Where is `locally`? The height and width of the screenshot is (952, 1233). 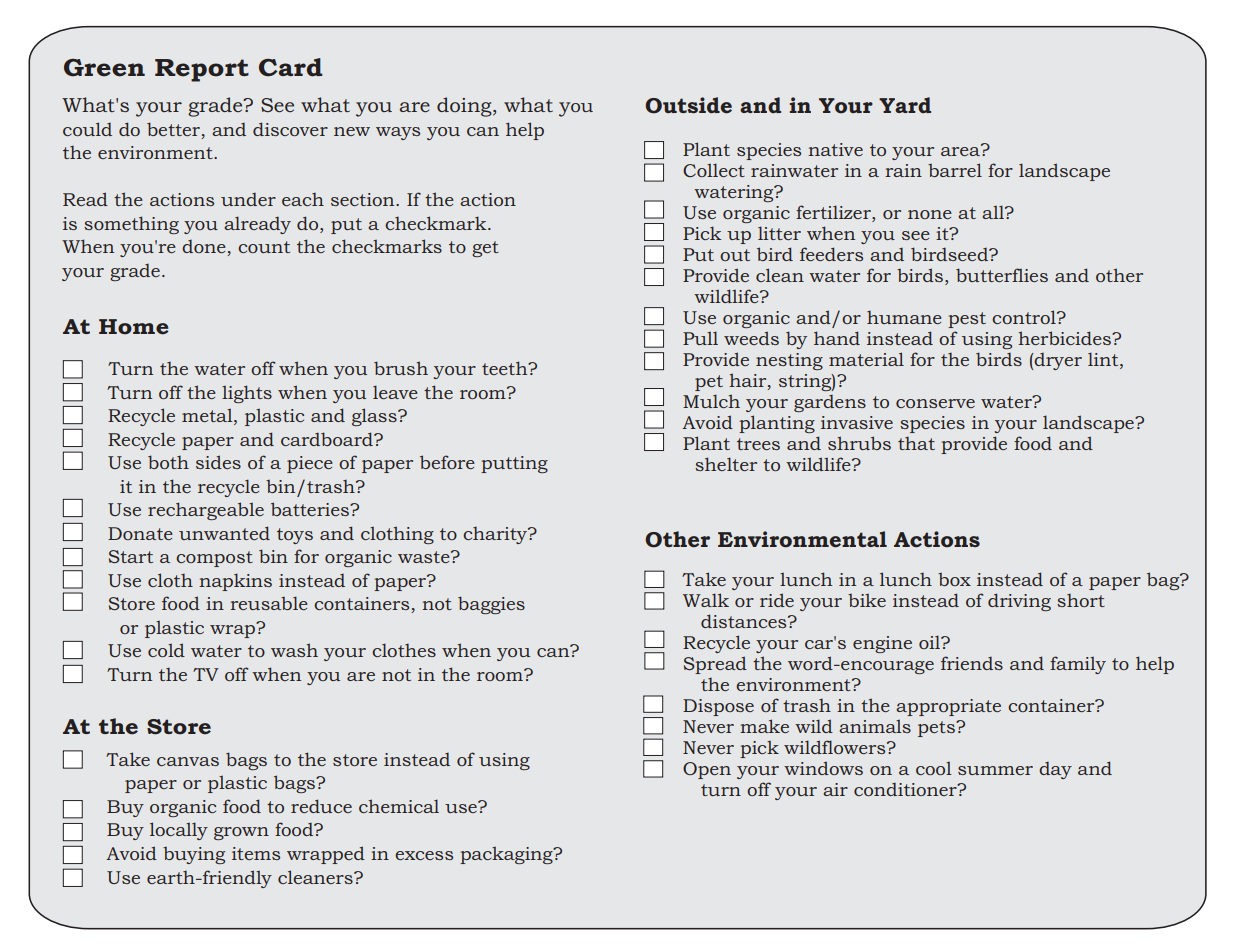
locally is located at coordinates (179, 831).
